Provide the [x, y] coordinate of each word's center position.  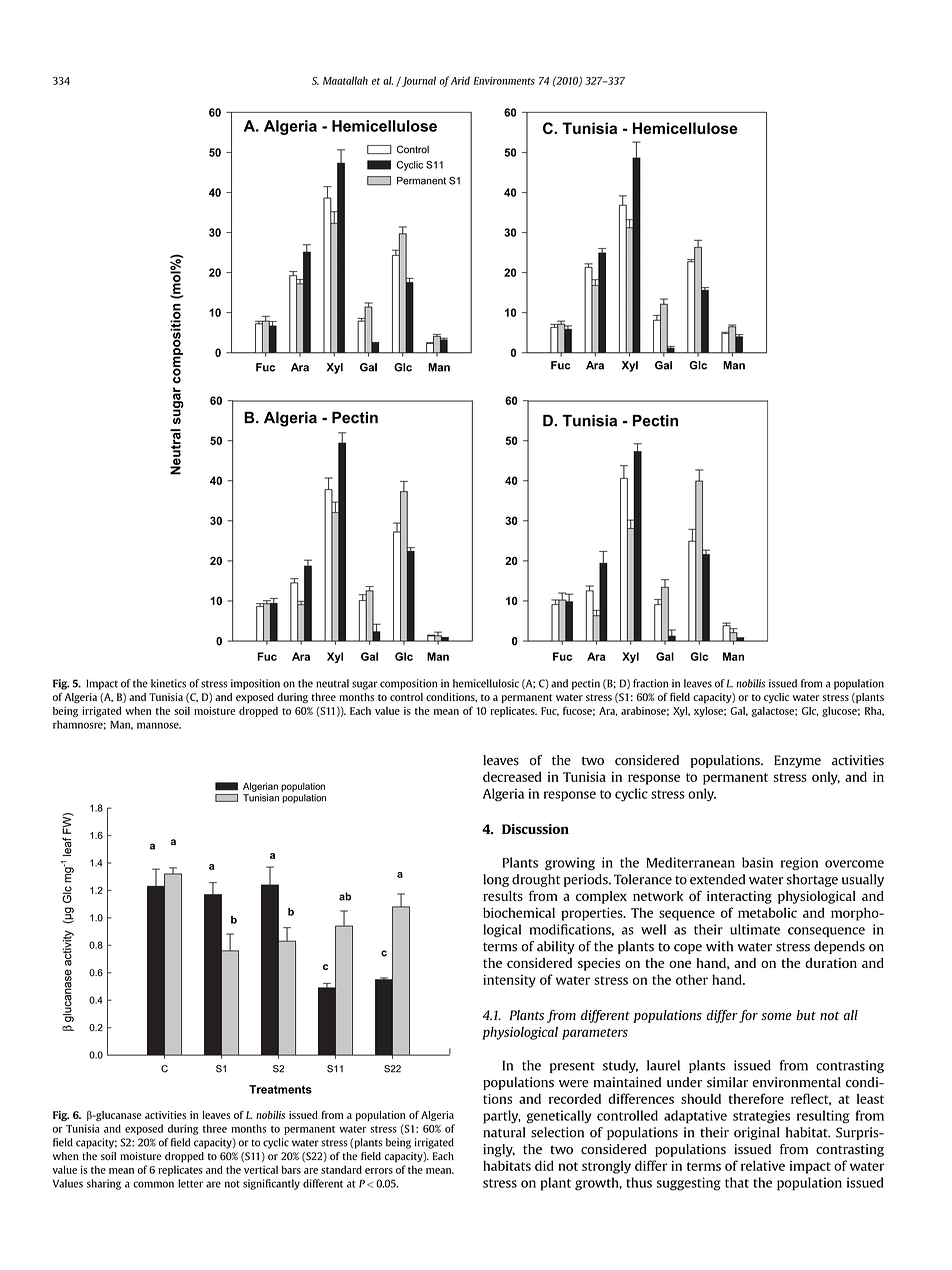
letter [190, 1183]
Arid [460, 80]
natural [504, 1132]
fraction [650, 683]
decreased [512, 777]
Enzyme [797, 761]
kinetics [168, 683]
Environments [504, 81]
